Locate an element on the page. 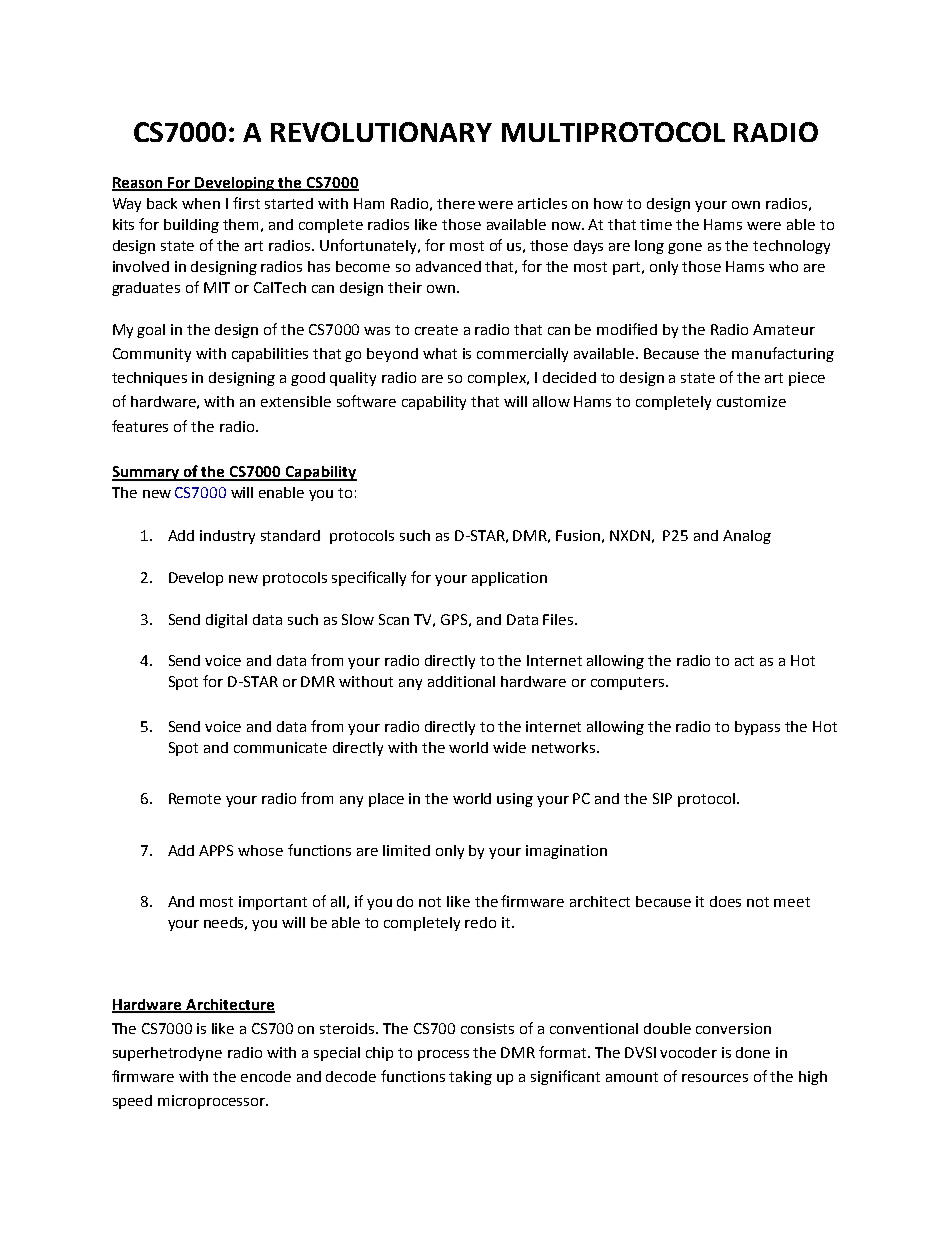 Image resolution: width=952 pixels, height=1233 pixels. what is located at coordinates (440, 353).
